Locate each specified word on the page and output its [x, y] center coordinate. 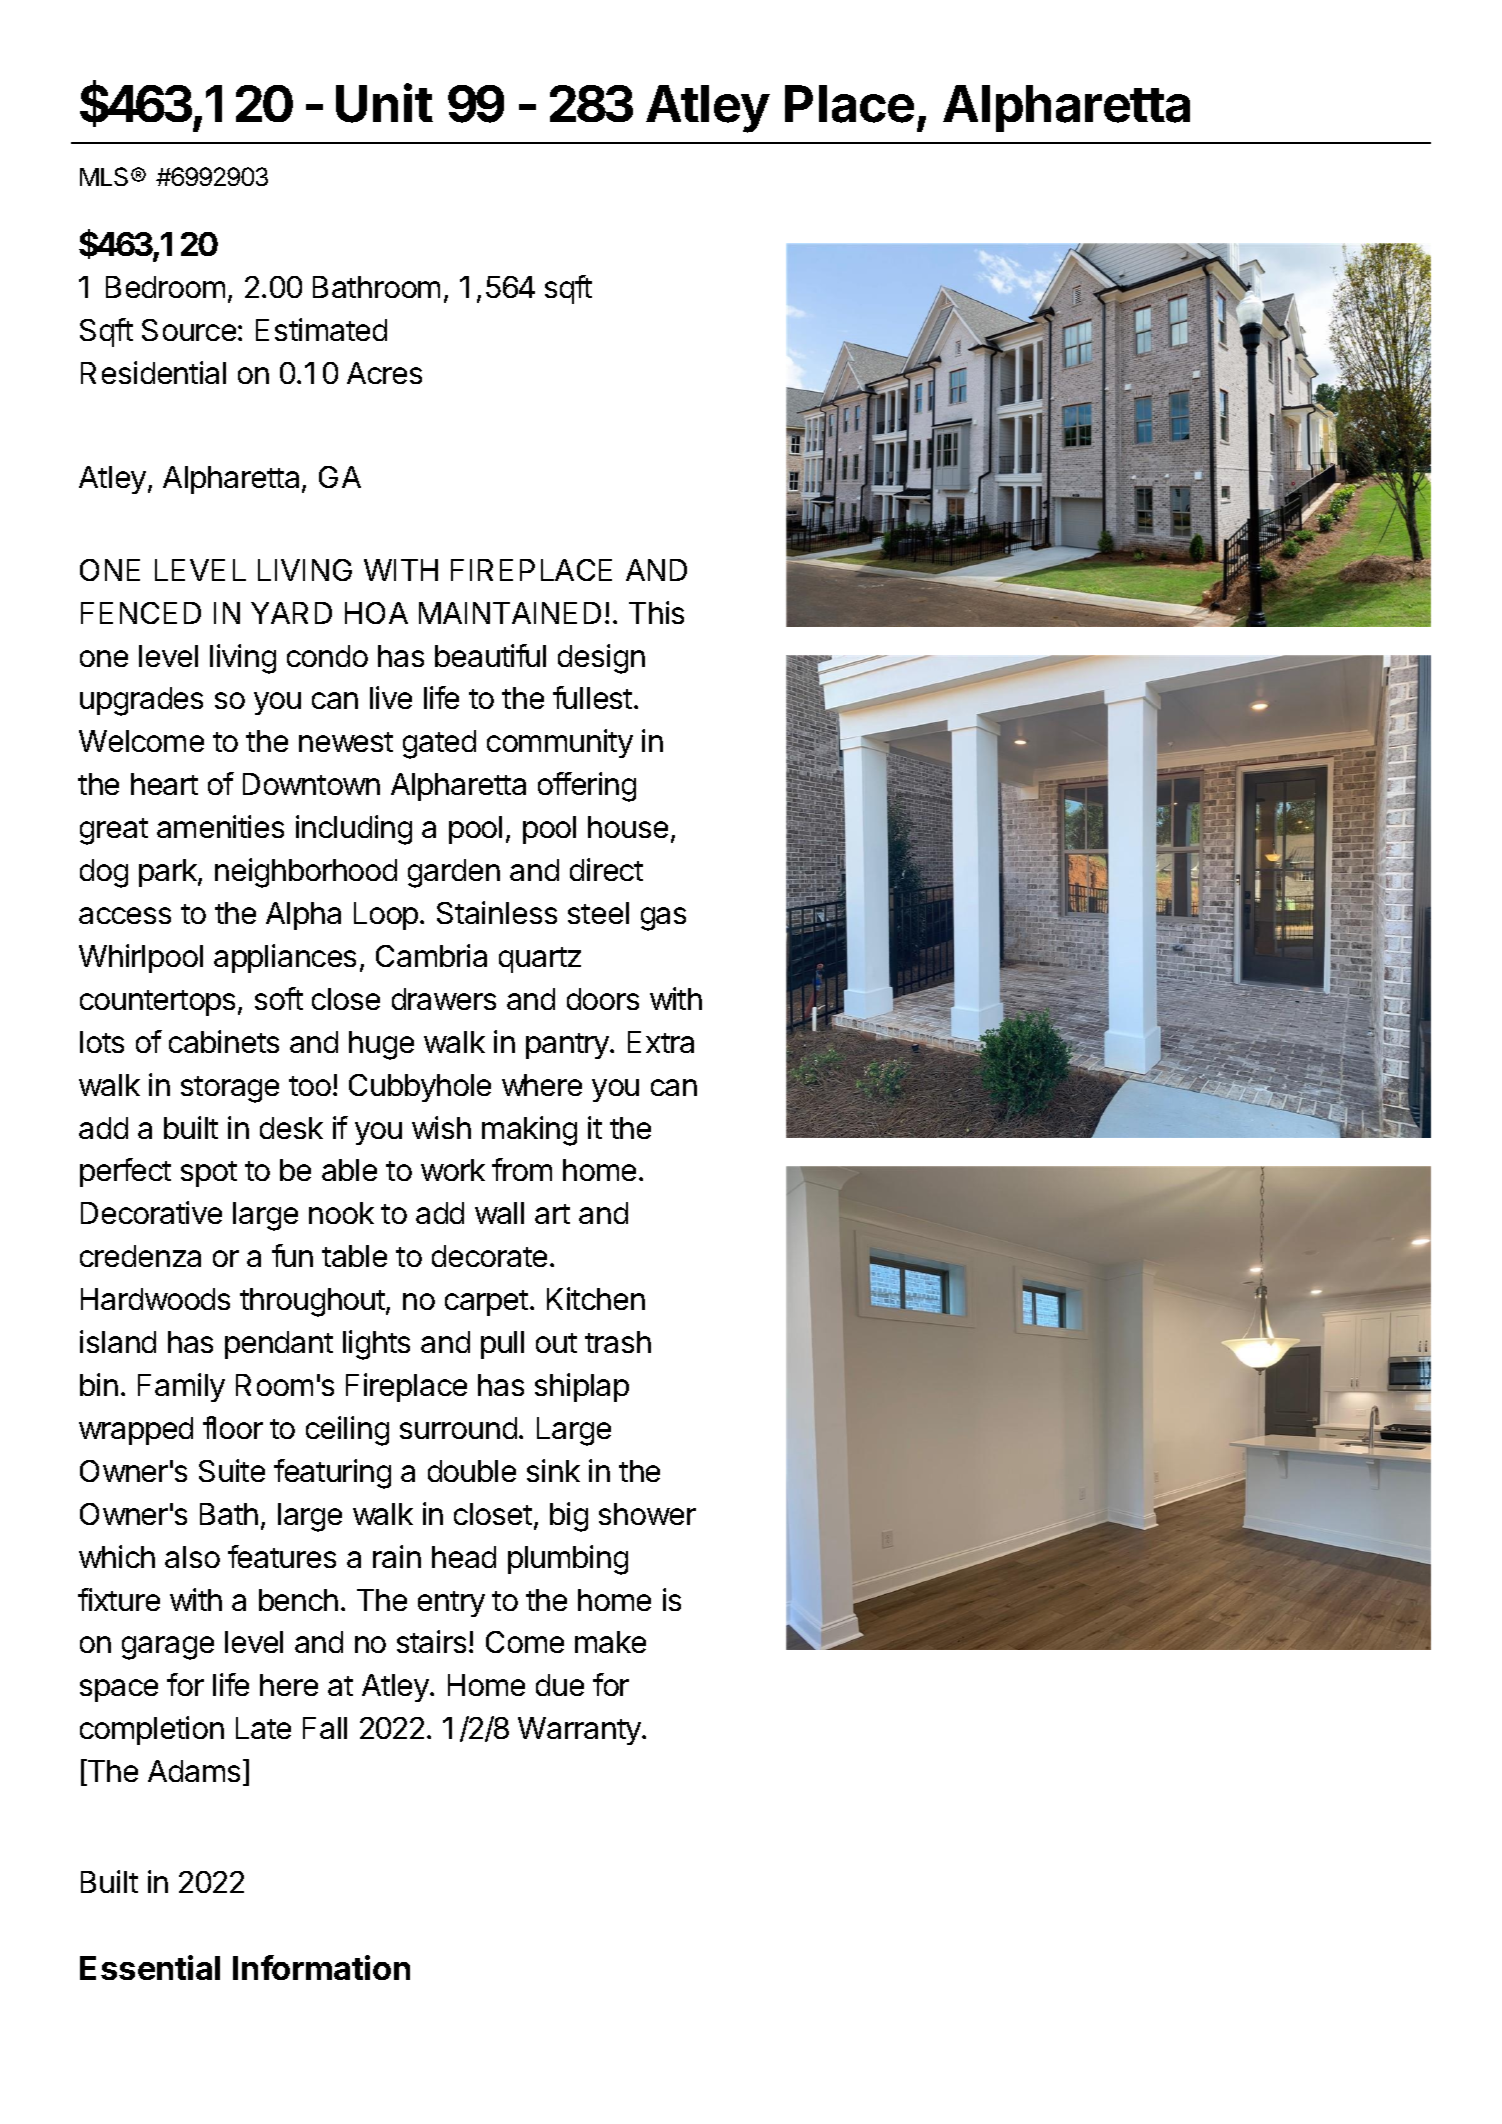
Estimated [321, 329]
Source [189, 330]
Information [321, 1967]
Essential [150, 1967]
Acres [384, 373]
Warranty [580, 1731]
